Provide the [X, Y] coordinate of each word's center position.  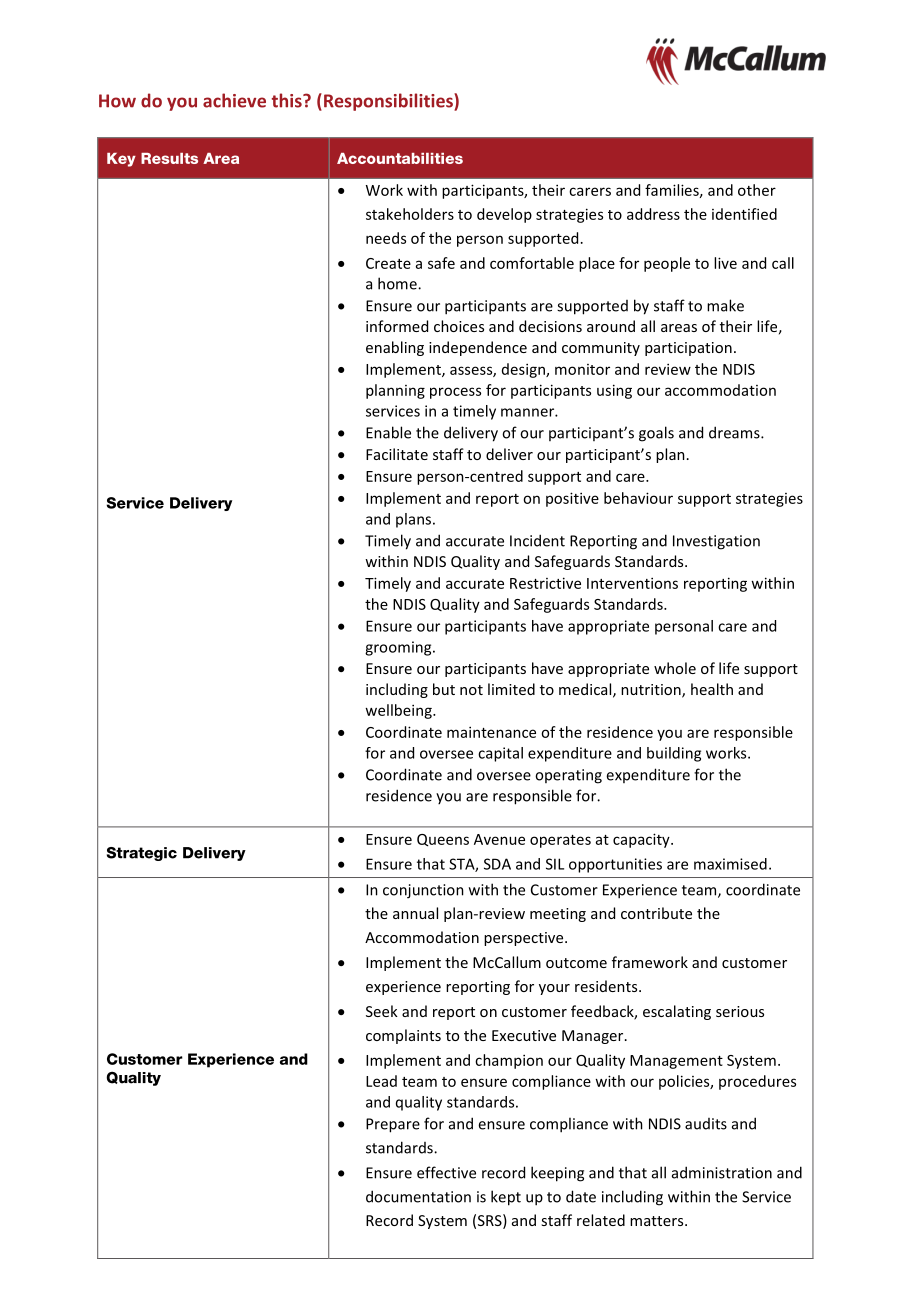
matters [658, 1221]
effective [446, 1172]
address [653, 214]
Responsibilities [389, 102]
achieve [234, 100]
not [471, 690]
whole [675, 668]
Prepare [393, 1125]
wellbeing [399, 711]
